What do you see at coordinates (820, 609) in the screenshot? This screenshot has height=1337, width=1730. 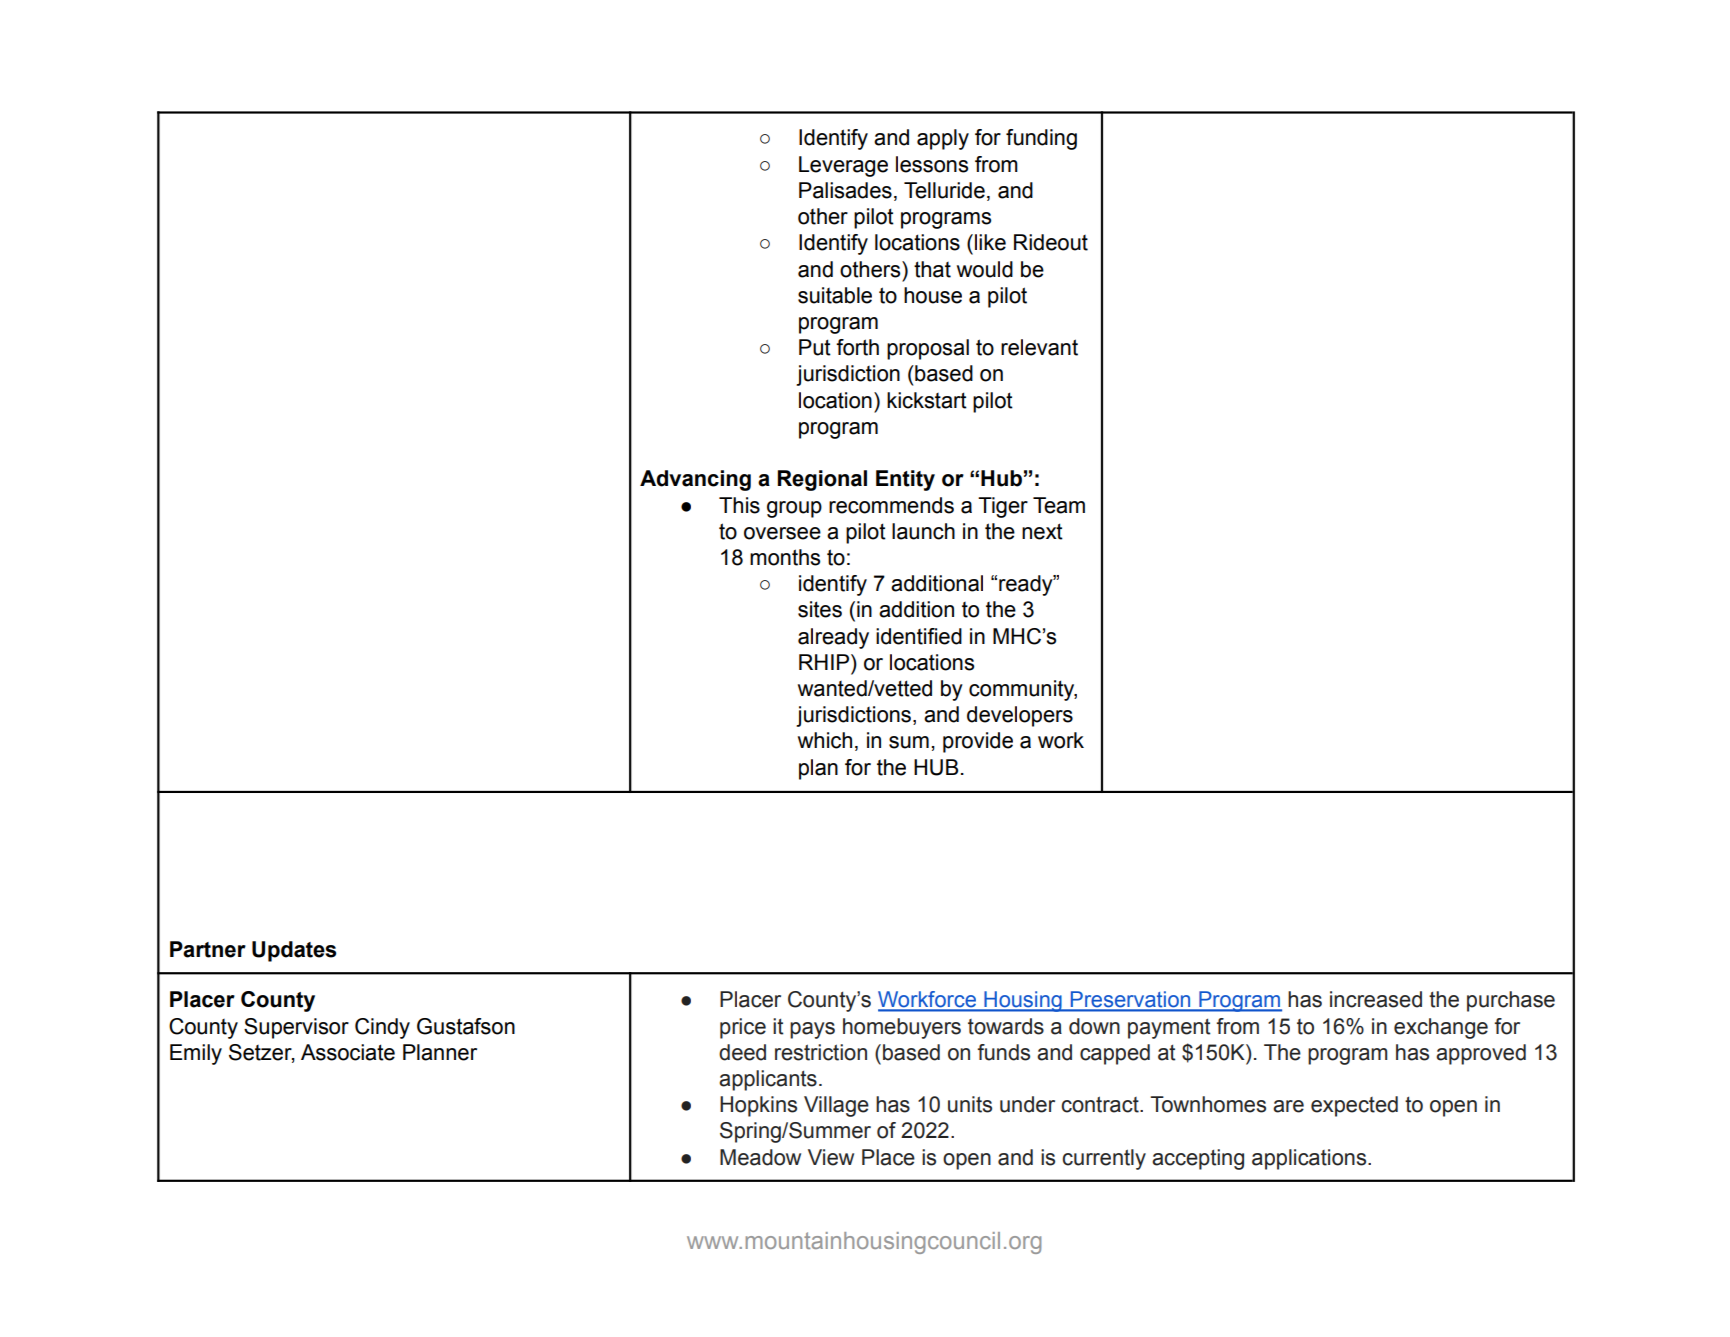 I see `sites` at bounding box center [820, 609].
